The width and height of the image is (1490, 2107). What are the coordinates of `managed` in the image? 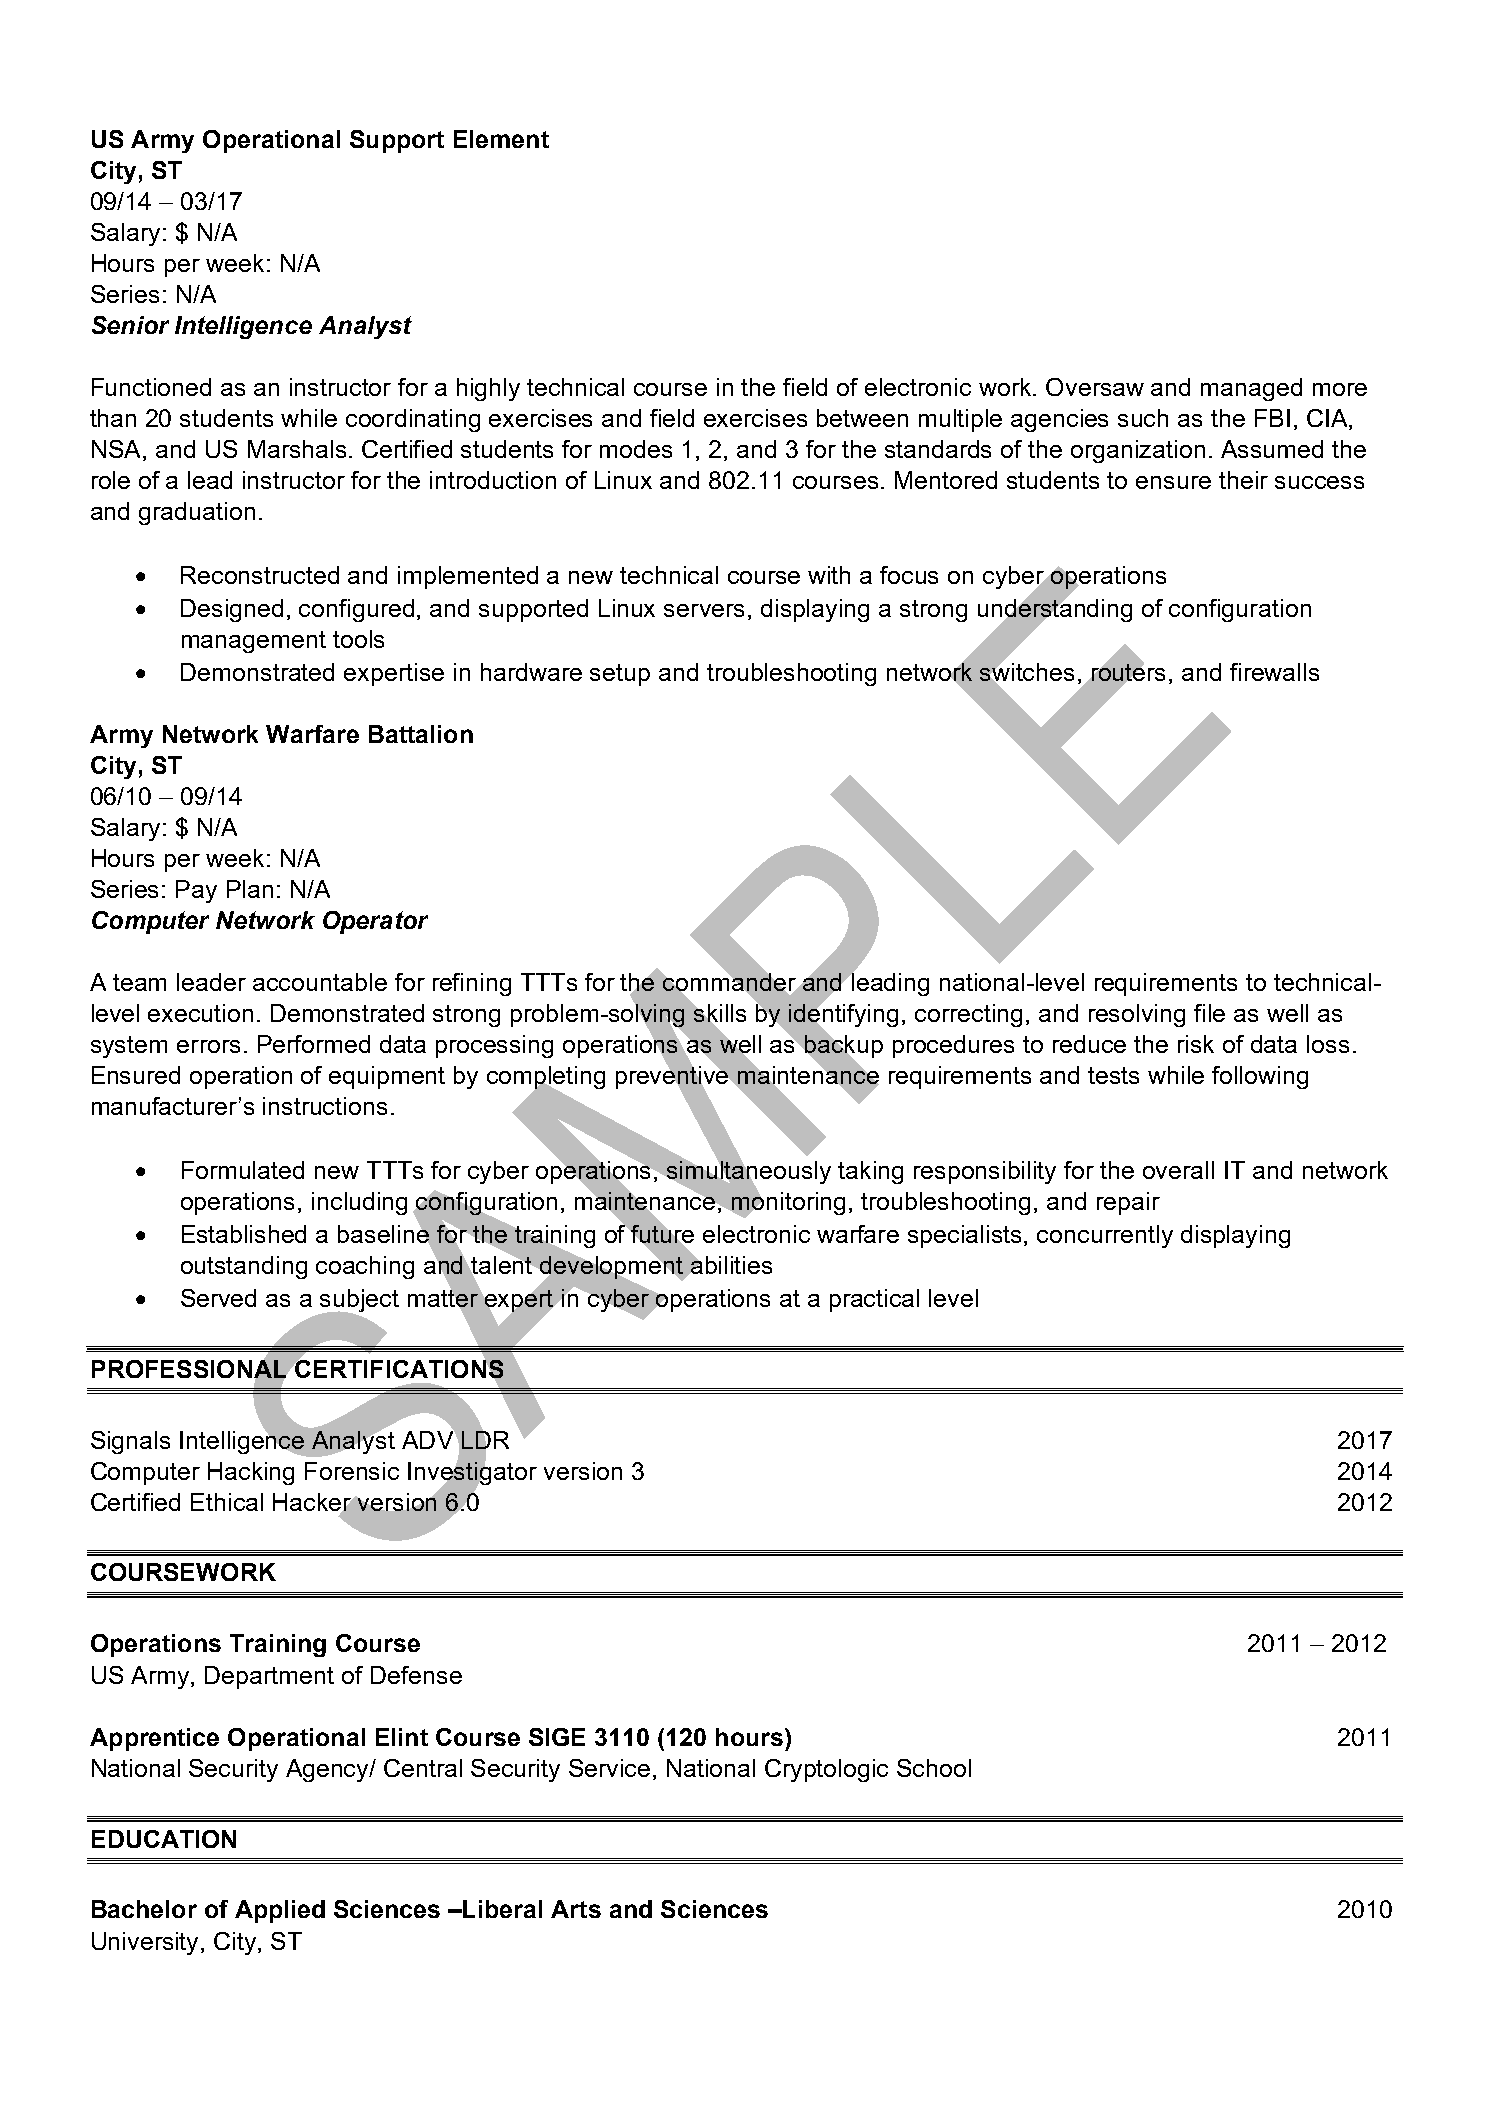 It's located at (1251, 389).
